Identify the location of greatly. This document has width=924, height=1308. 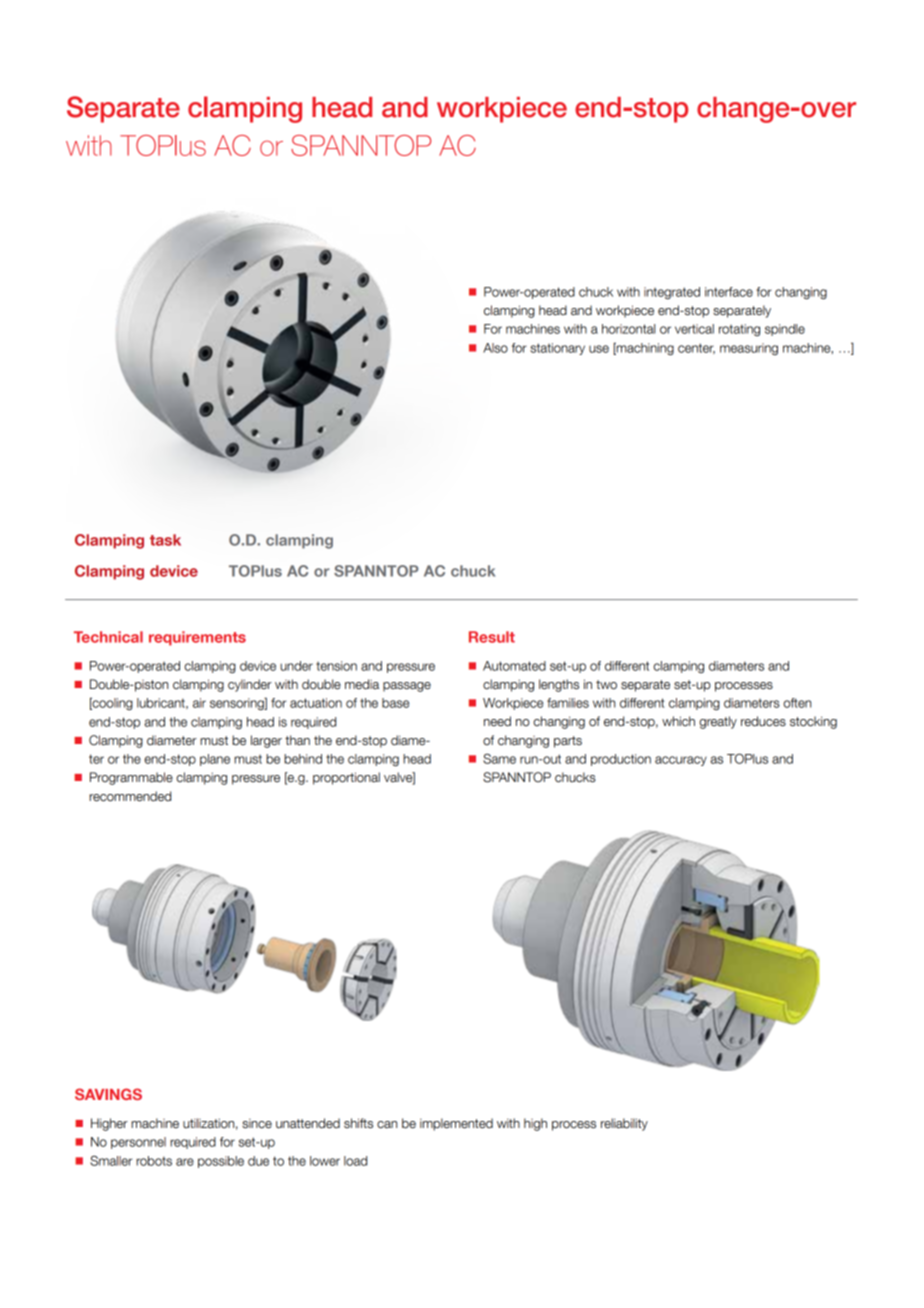
(718, 722).
